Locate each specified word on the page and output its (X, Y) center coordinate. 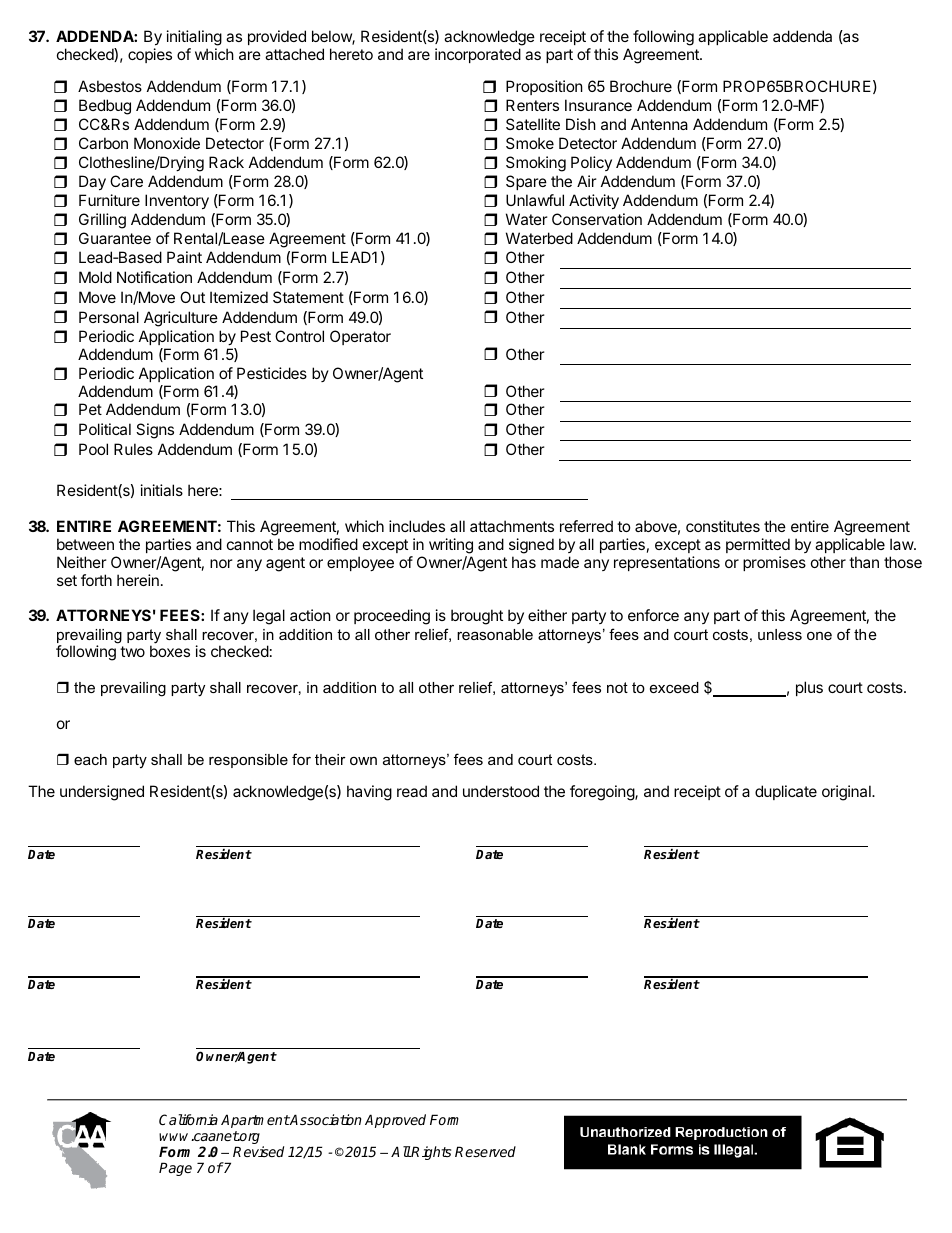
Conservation (597, 219)
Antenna (659, 124)
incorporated (478, 55)
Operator (360, 337)
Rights (430, 1153)
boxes (170, 651)
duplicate (786, 792)
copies (150, 55)
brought (477, 617)
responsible (248, 761)
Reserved (485, 1151)
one (819, 636)
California (188, 1119)
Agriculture (181, 319)
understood (501, 791)
